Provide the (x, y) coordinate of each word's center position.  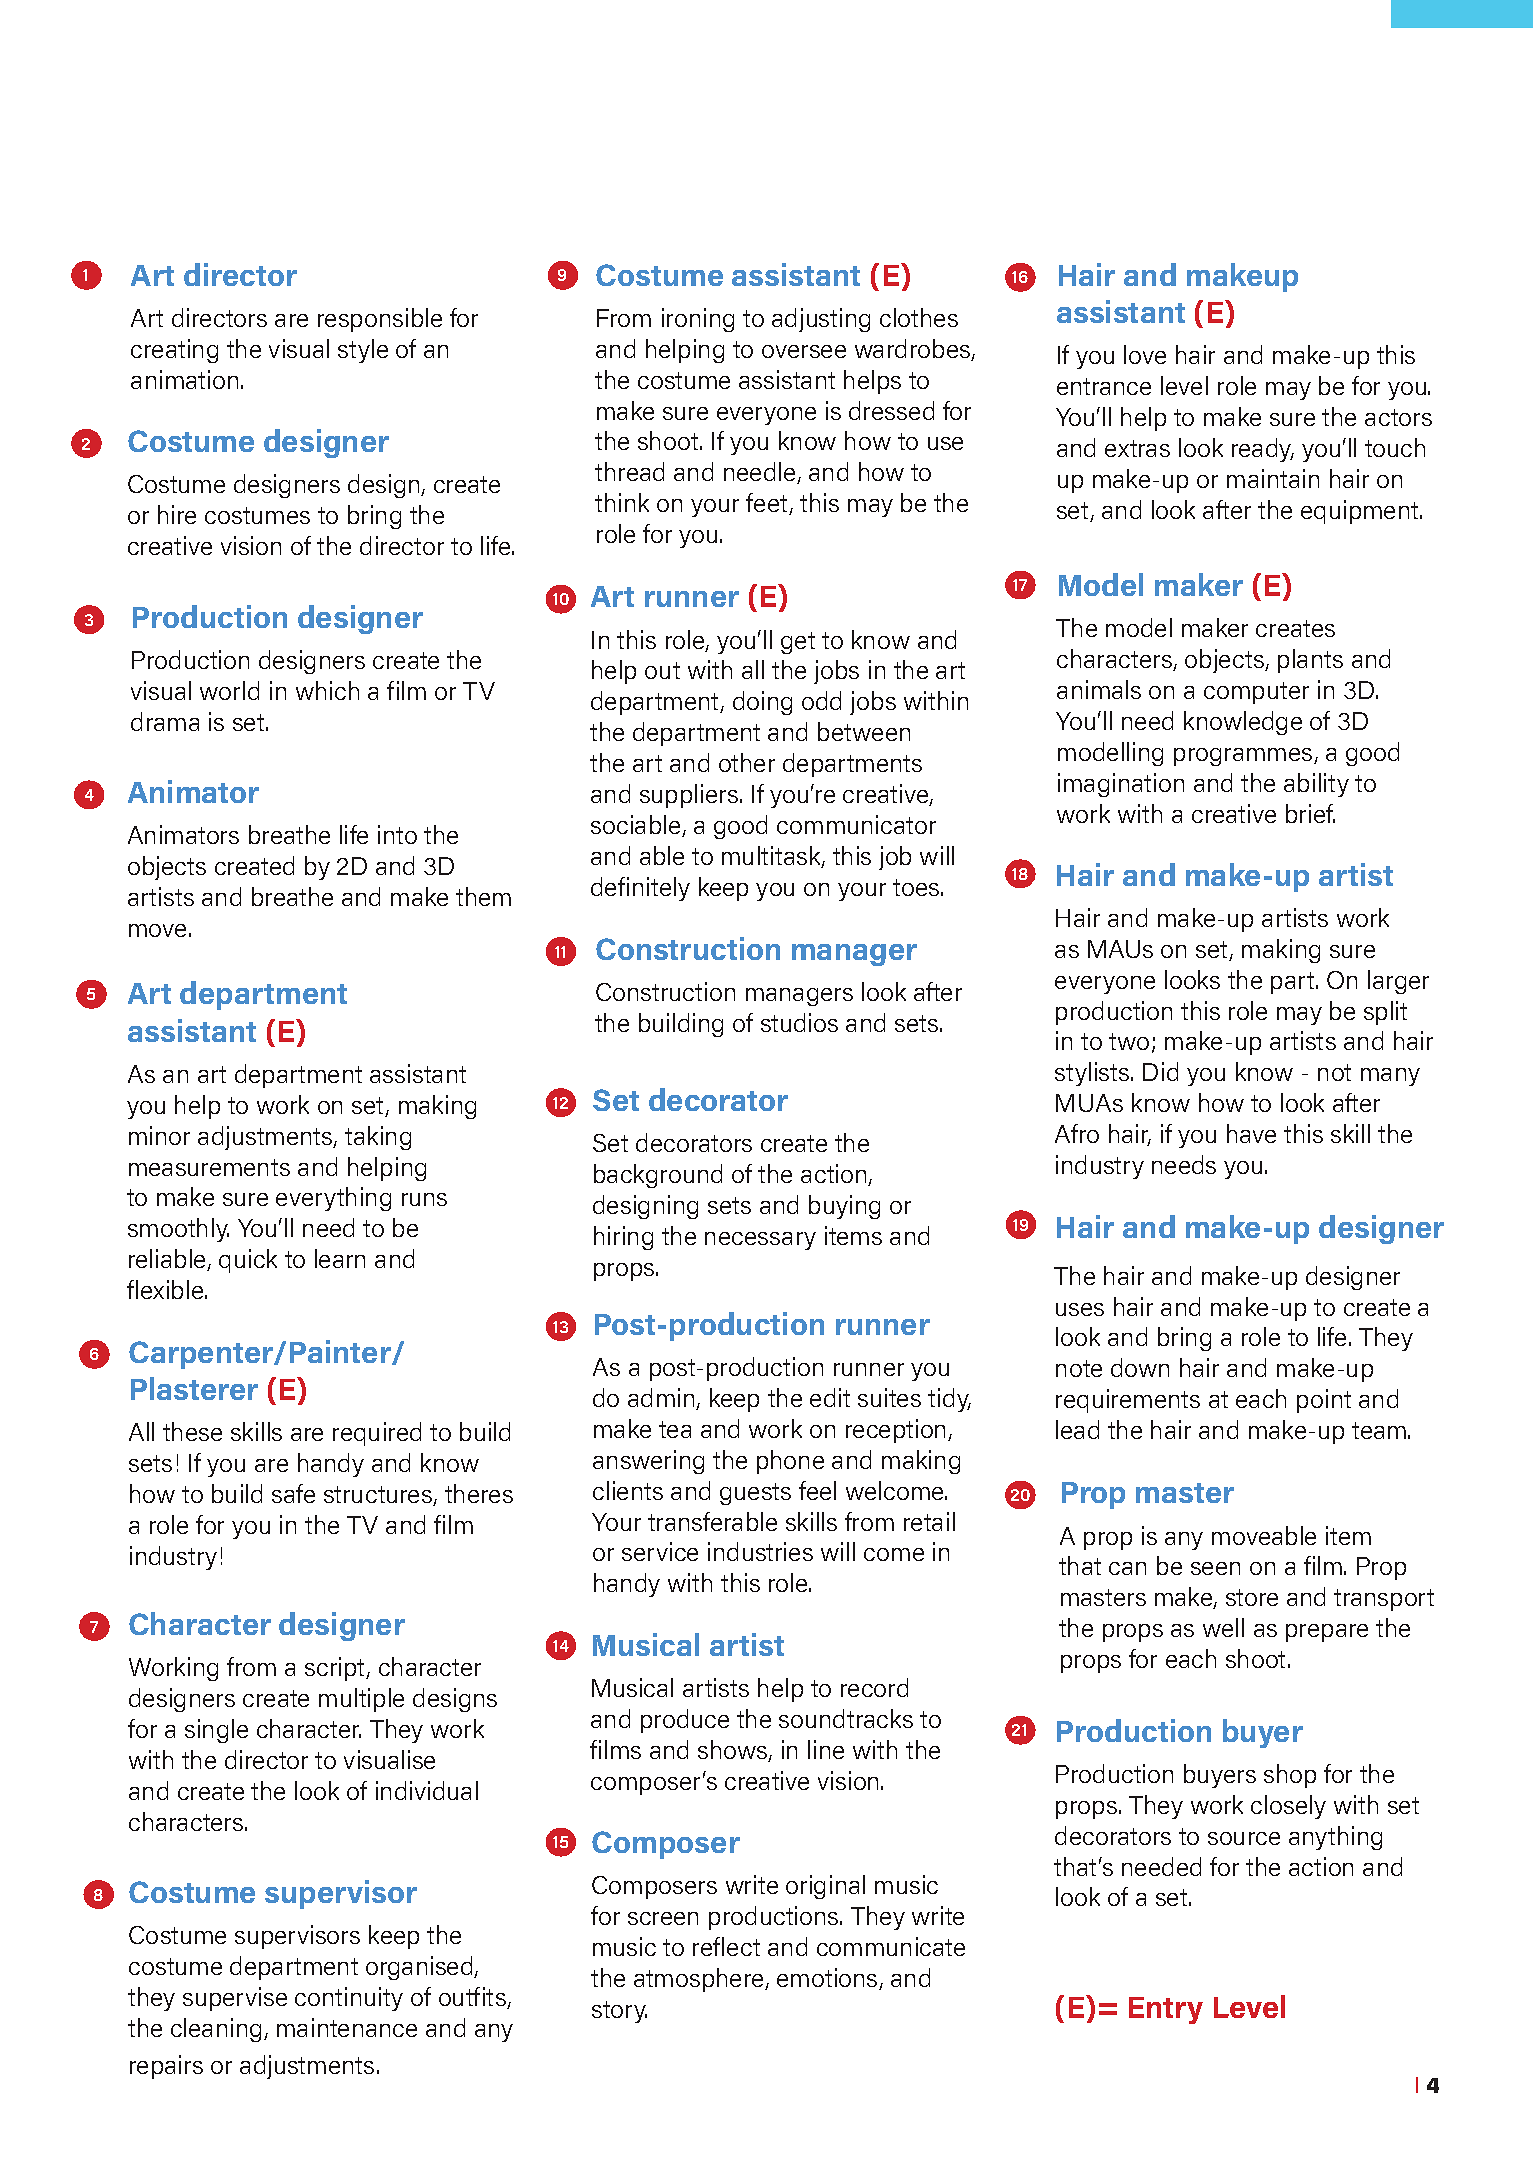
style (363, 351)
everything (333, 1199)
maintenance (347, 2027)
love (1145, 354)
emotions (828, 1979)
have (1251, 1133)
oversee (804, 351)
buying (844, 1207)
